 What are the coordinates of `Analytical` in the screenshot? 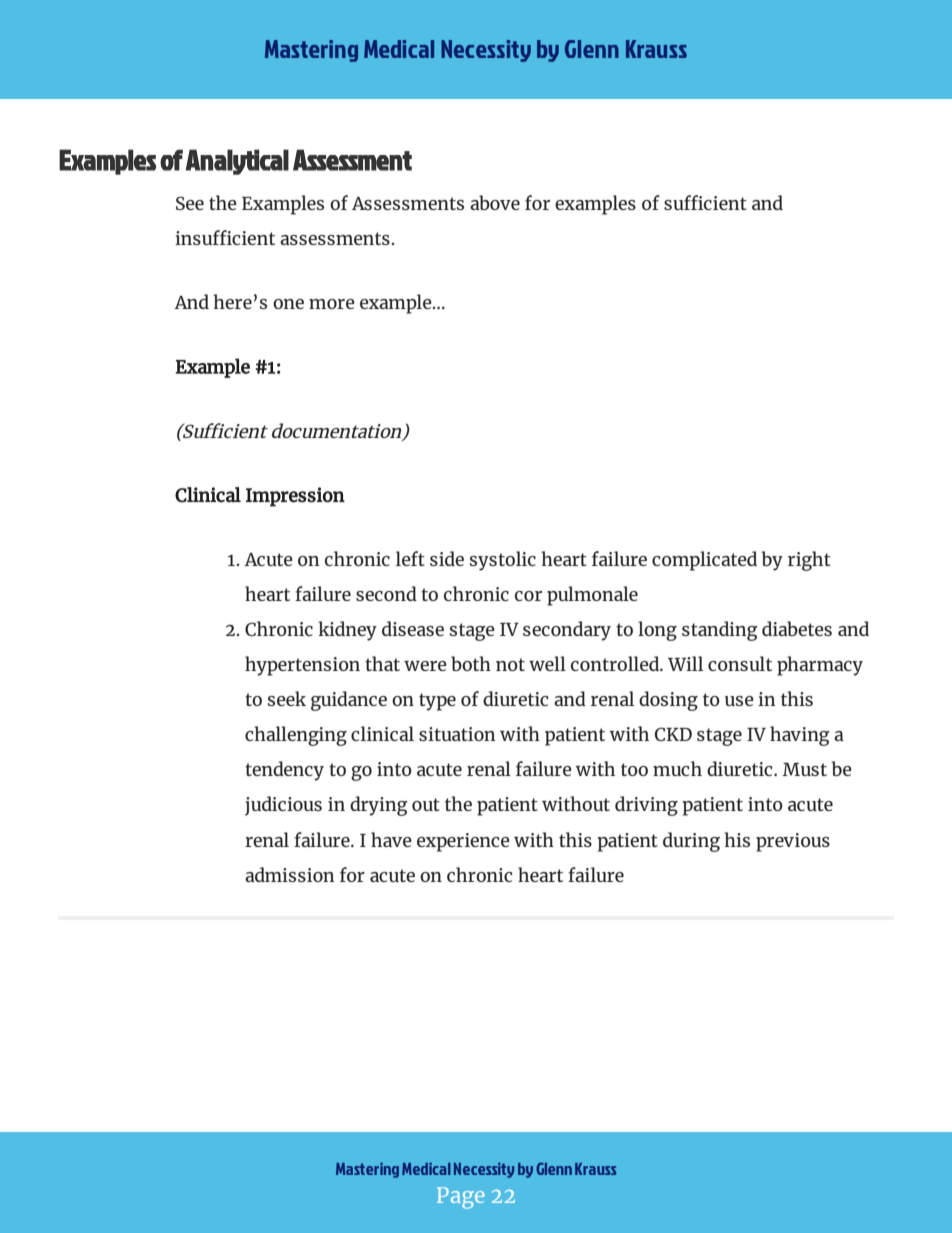 It's located at (237, 162).
